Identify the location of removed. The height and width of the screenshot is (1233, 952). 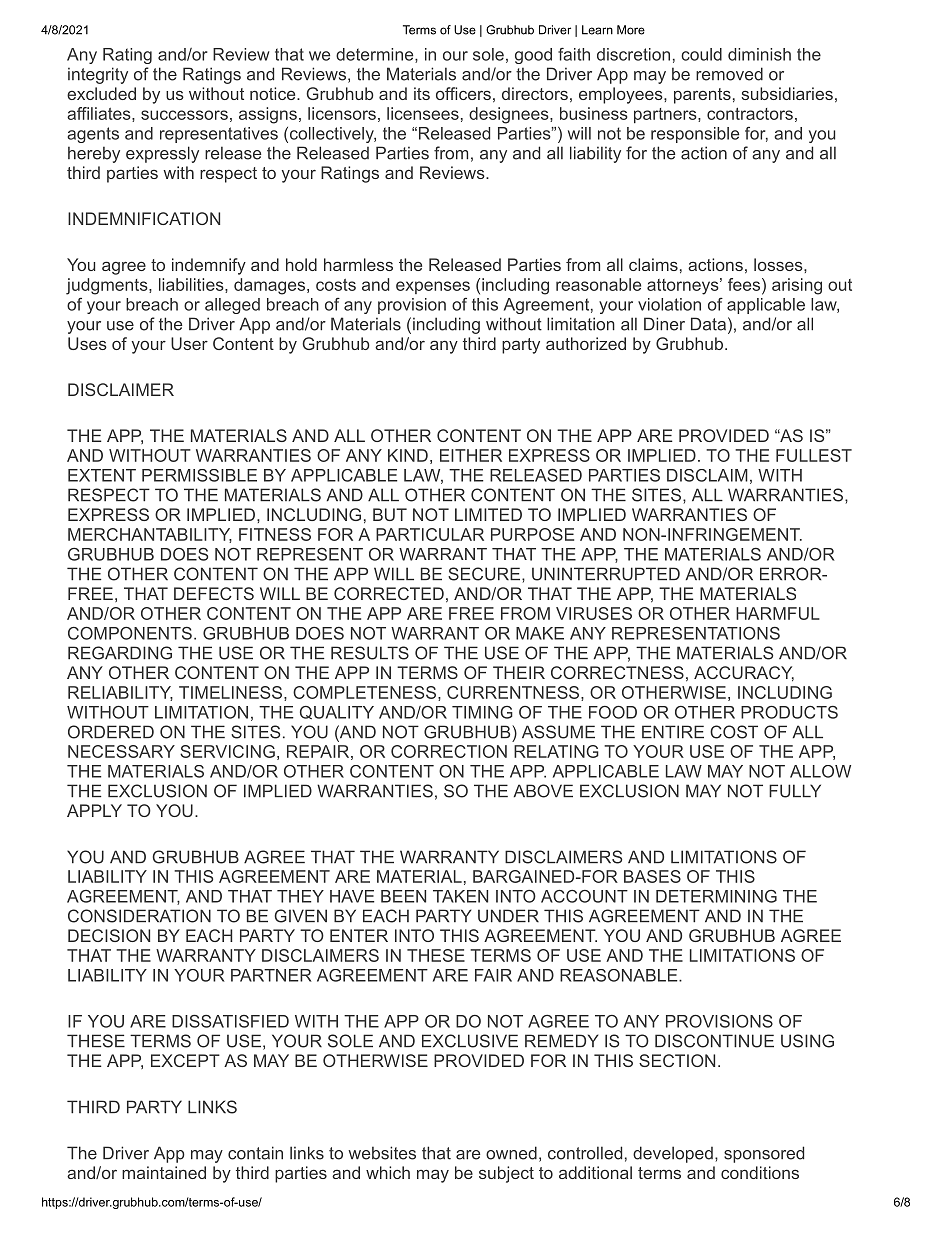
(729, 74).
